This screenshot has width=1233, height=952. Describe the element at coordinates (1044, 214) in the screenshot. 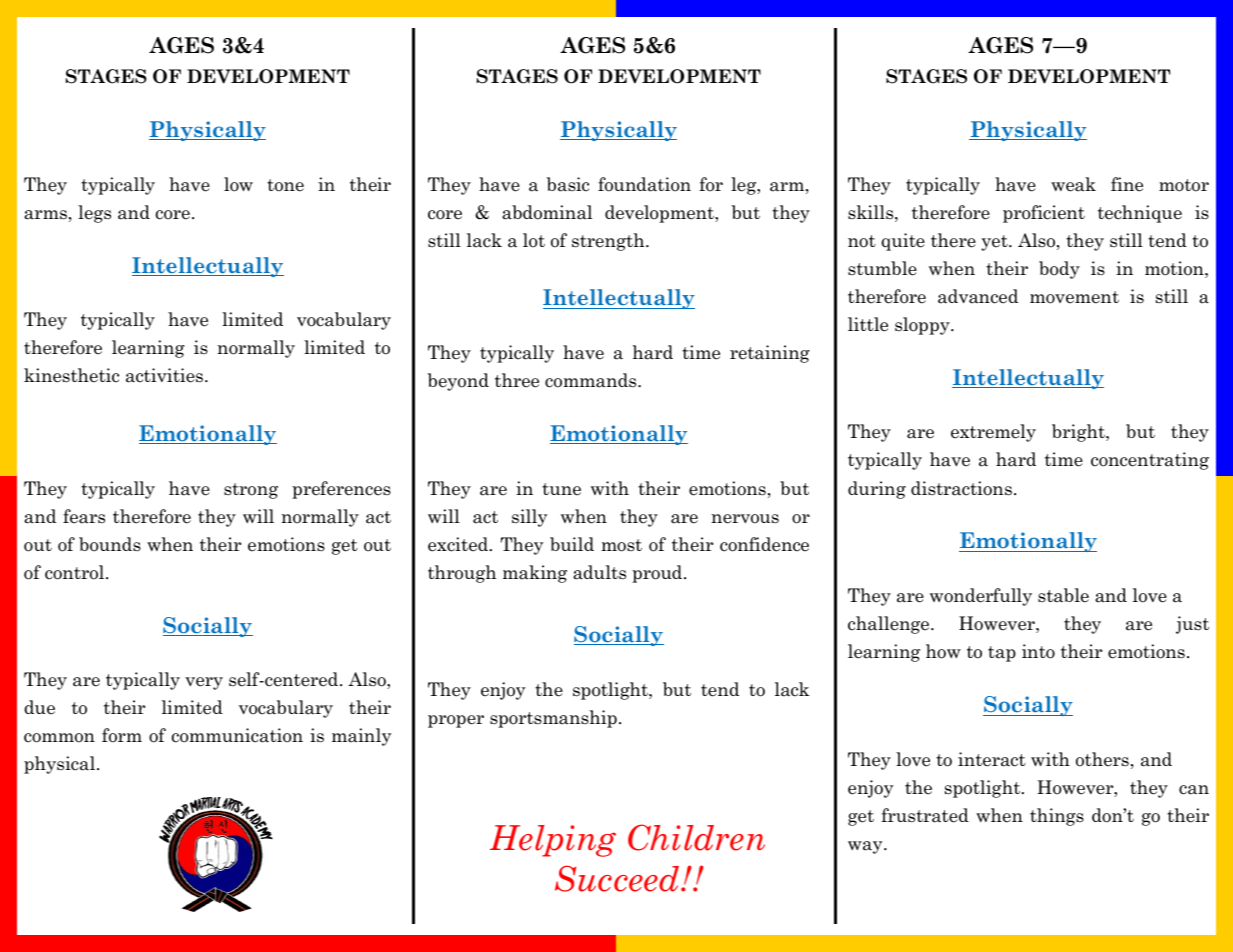

I see `proficient` at that location.
